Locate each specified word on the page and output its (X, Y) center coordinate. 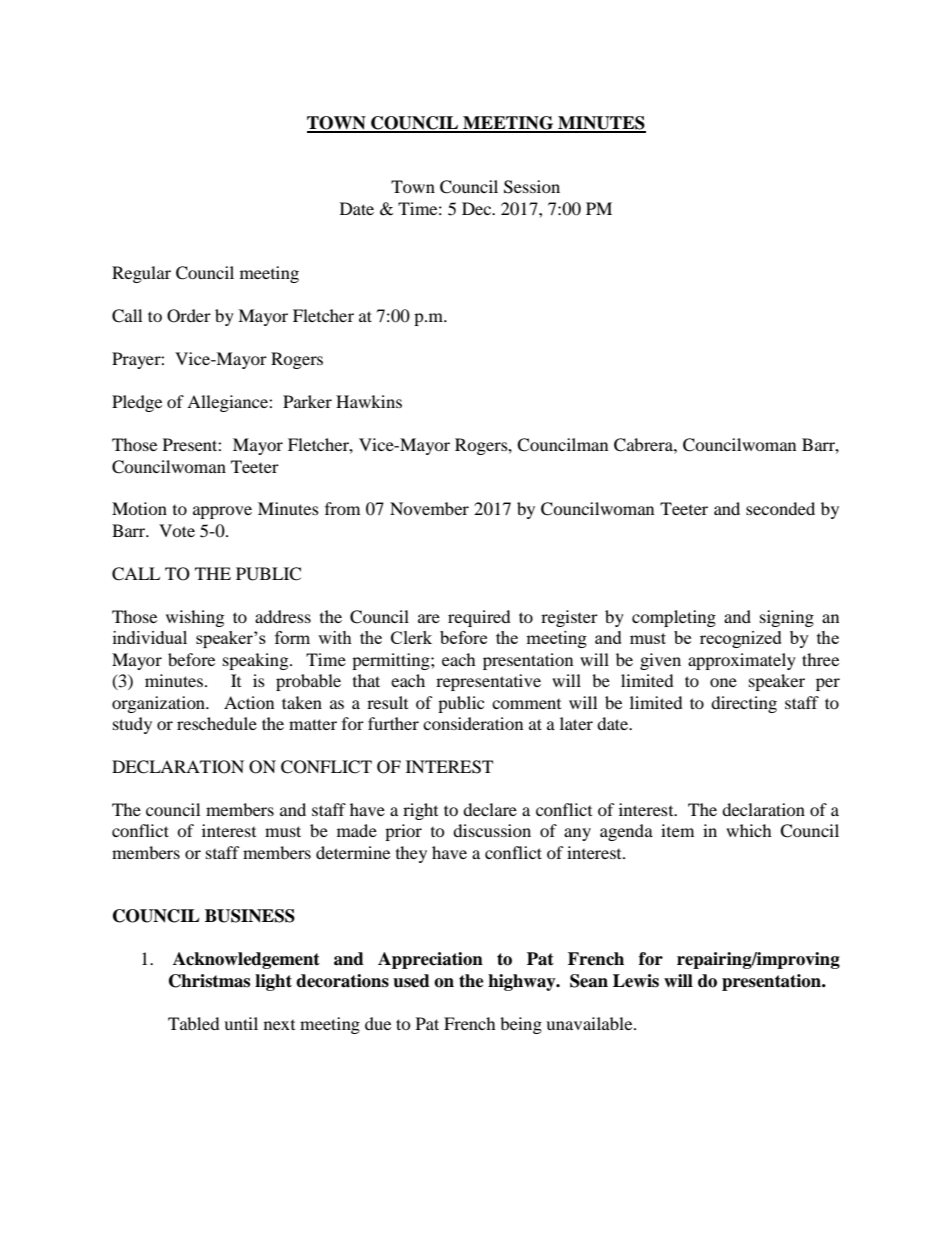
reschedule (217, 723)
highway (523, 982)
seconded (780, 508)
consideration (473, 723)
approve (222, 512)
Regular (141, 274)
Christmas (209, 981)
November (429, 508)
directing (744, 704)
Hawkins (369, 401)
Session (532, 187)
